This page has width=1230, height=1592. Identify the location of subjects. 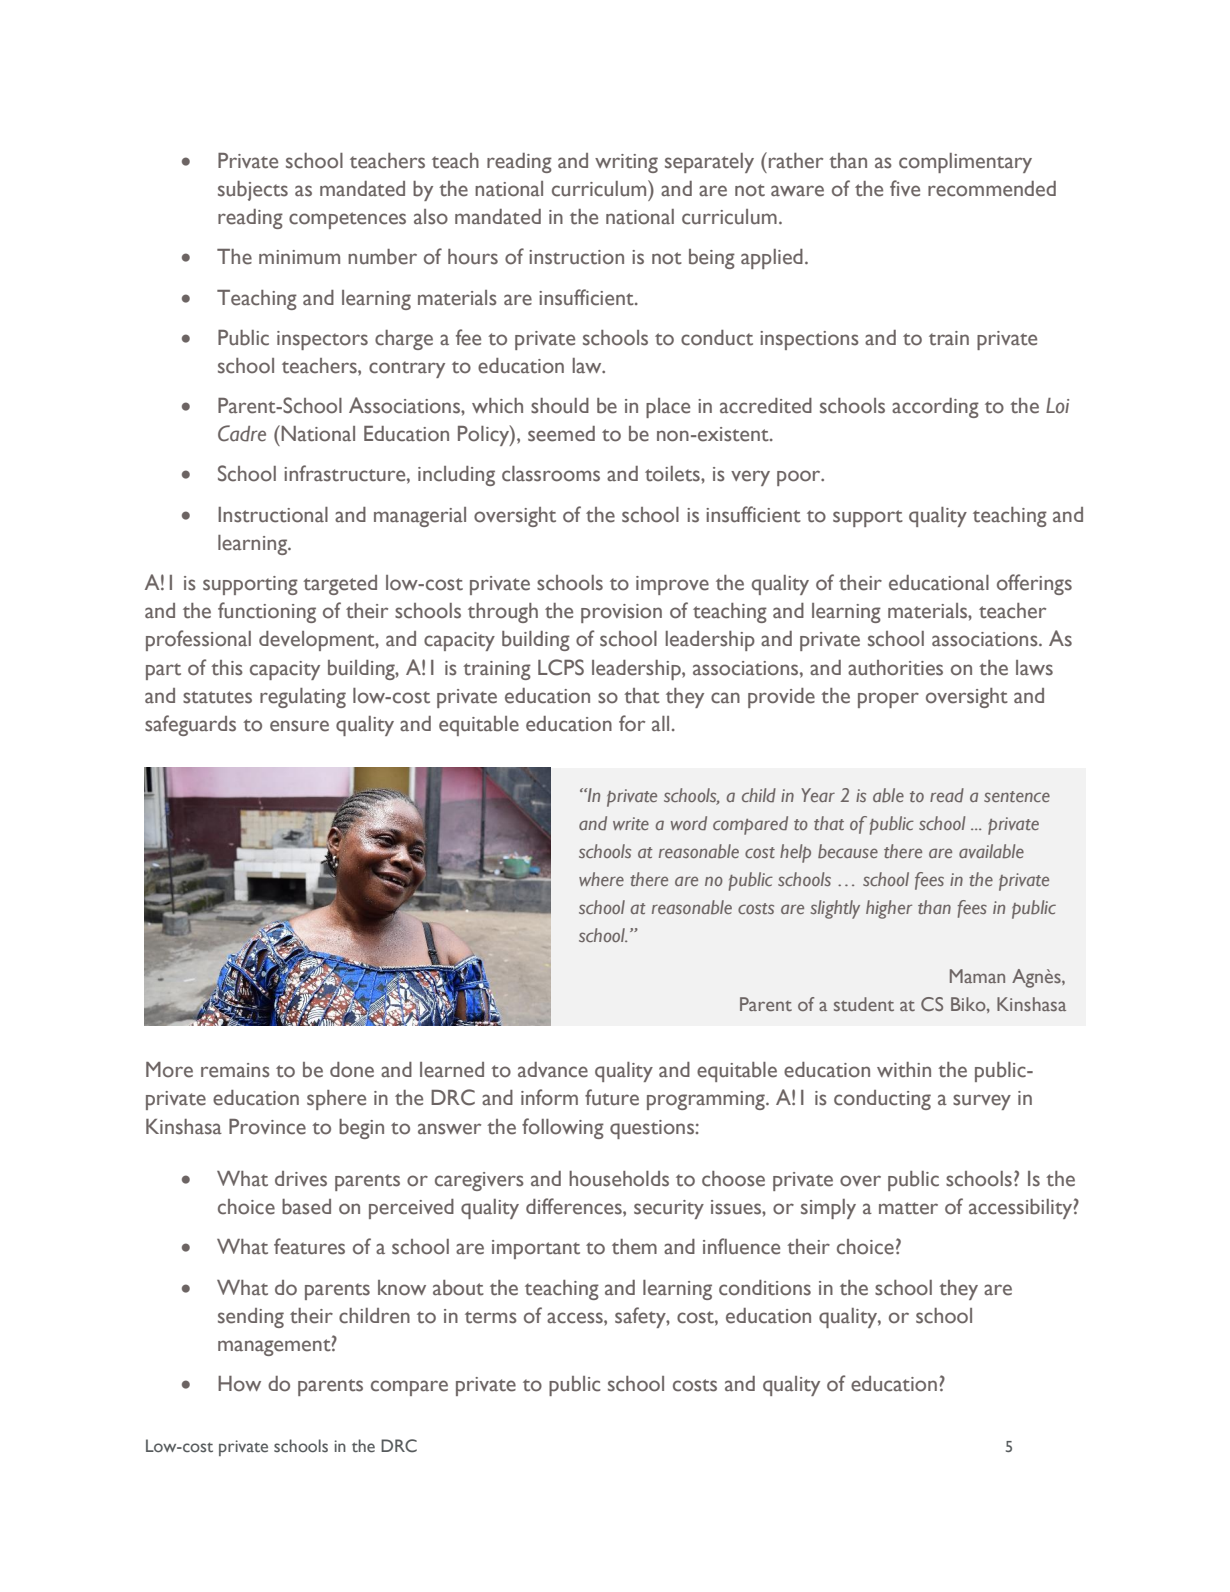
(253, 191).
